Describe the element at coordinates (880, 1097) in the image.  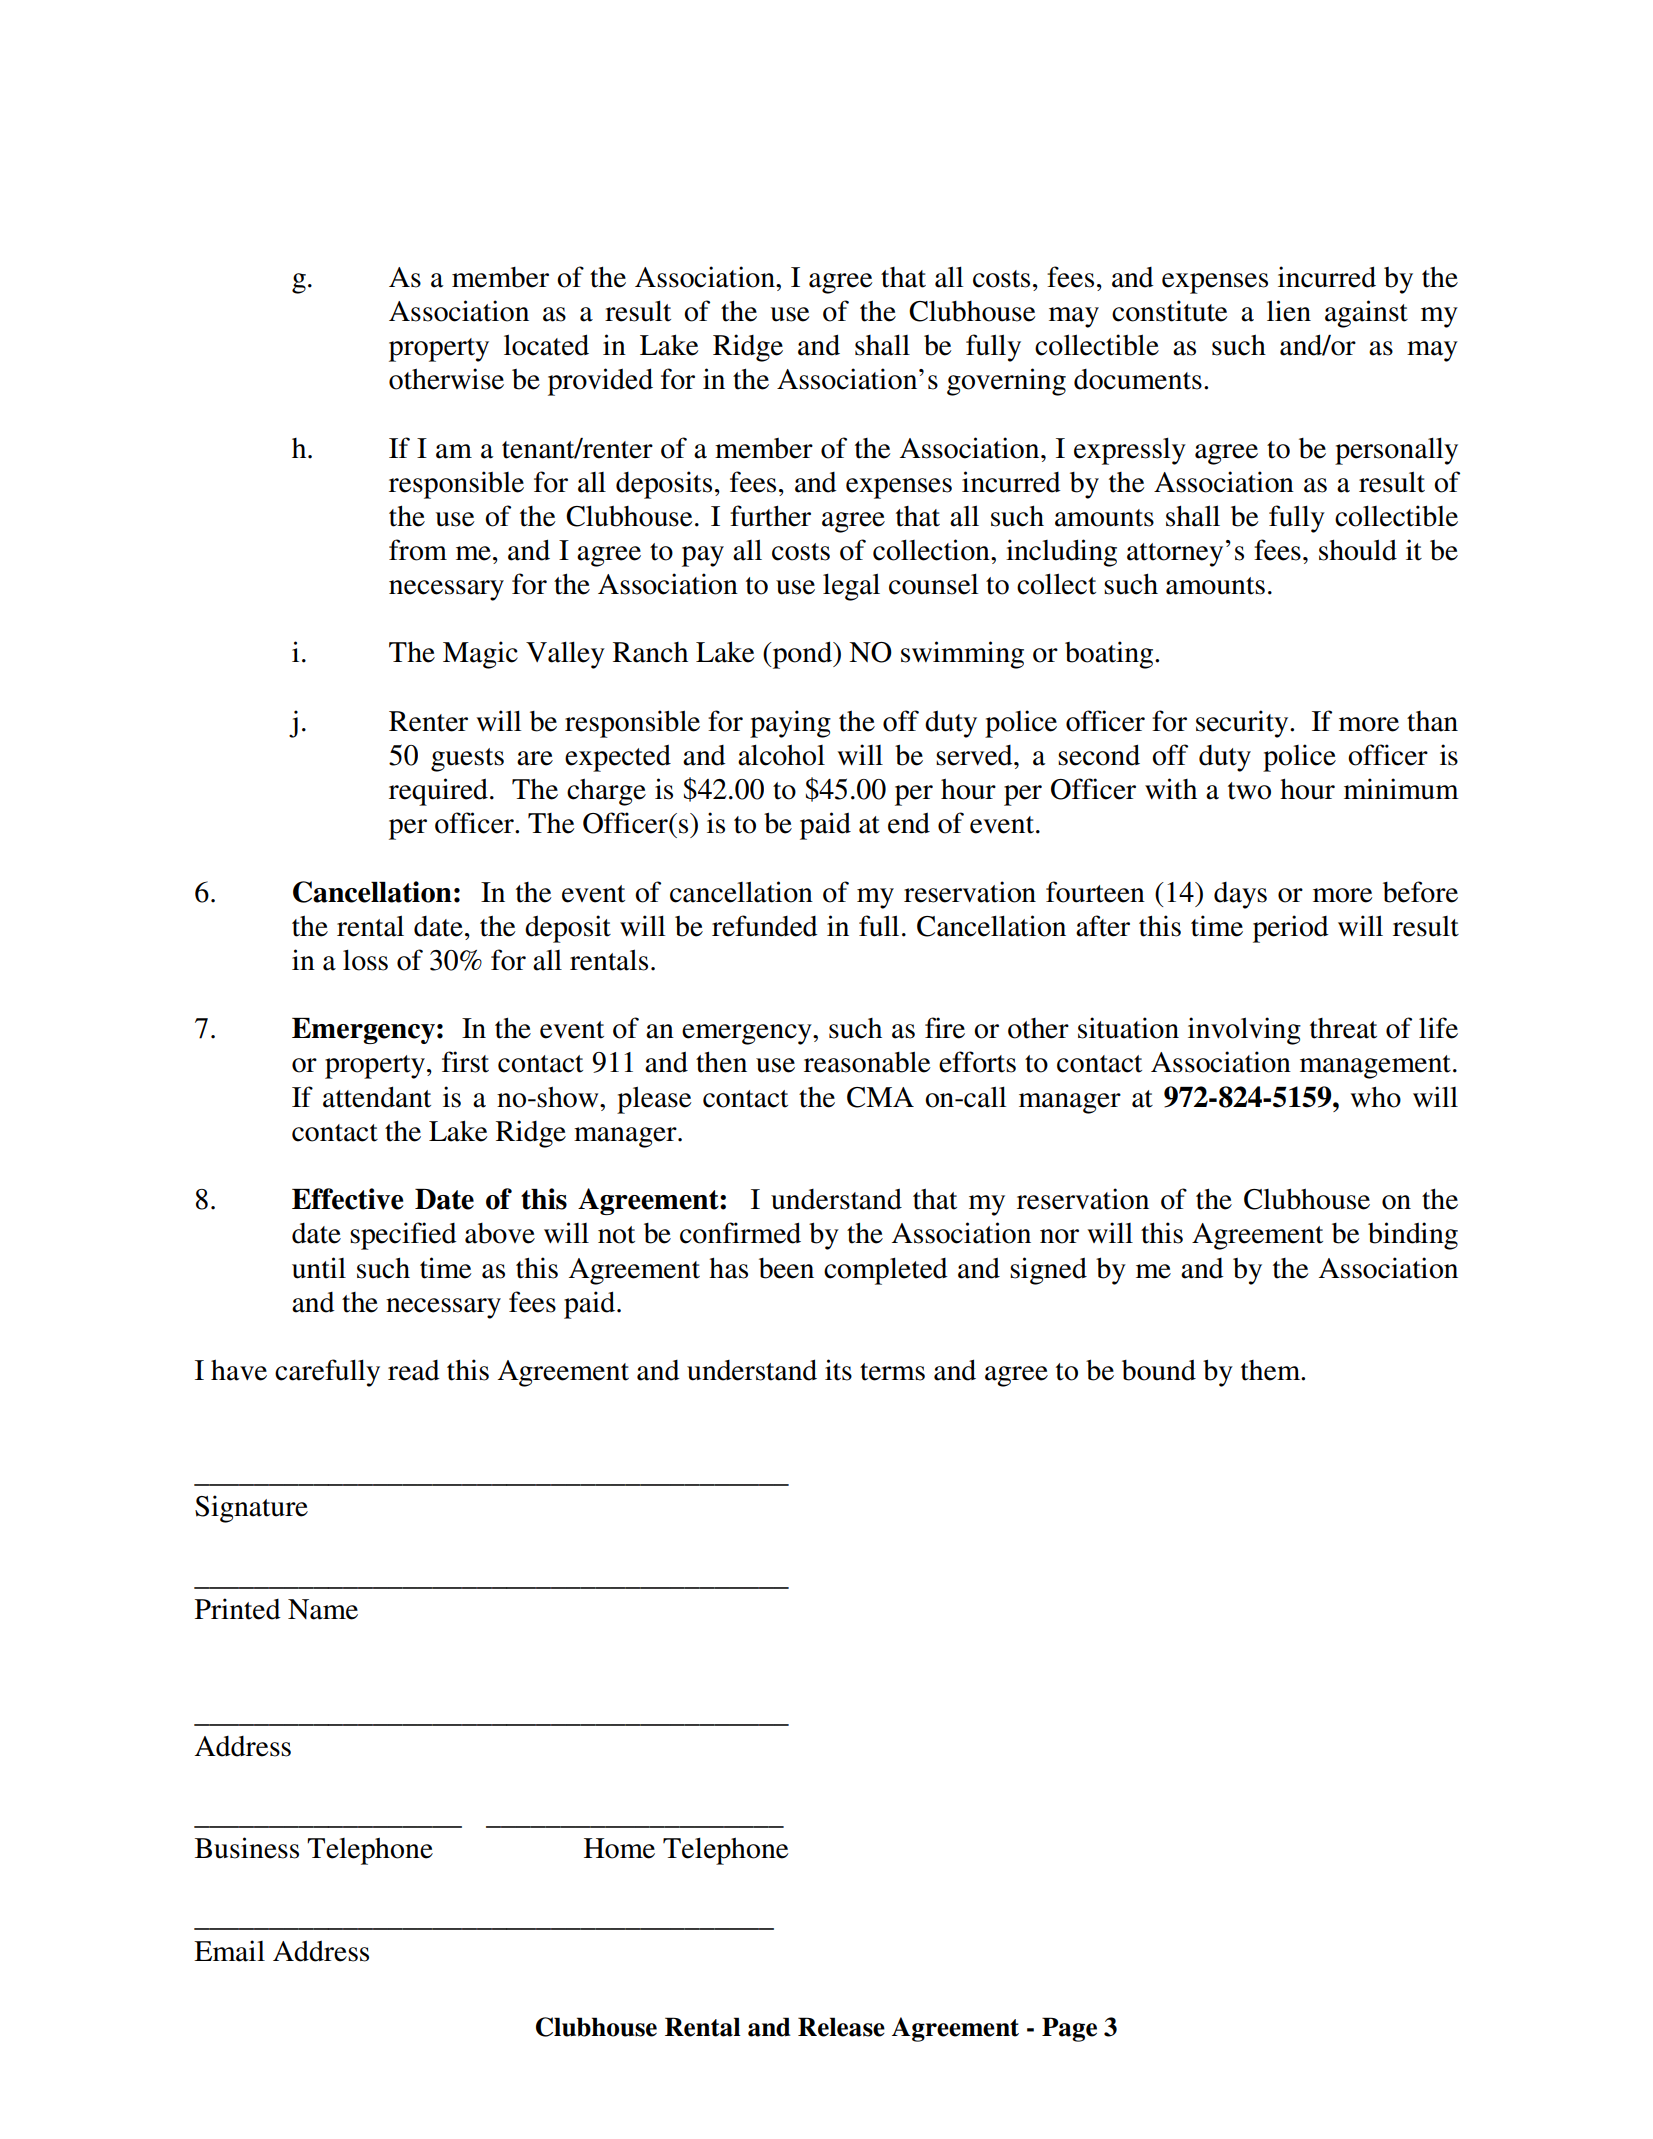
I see `CMA` at that location.
